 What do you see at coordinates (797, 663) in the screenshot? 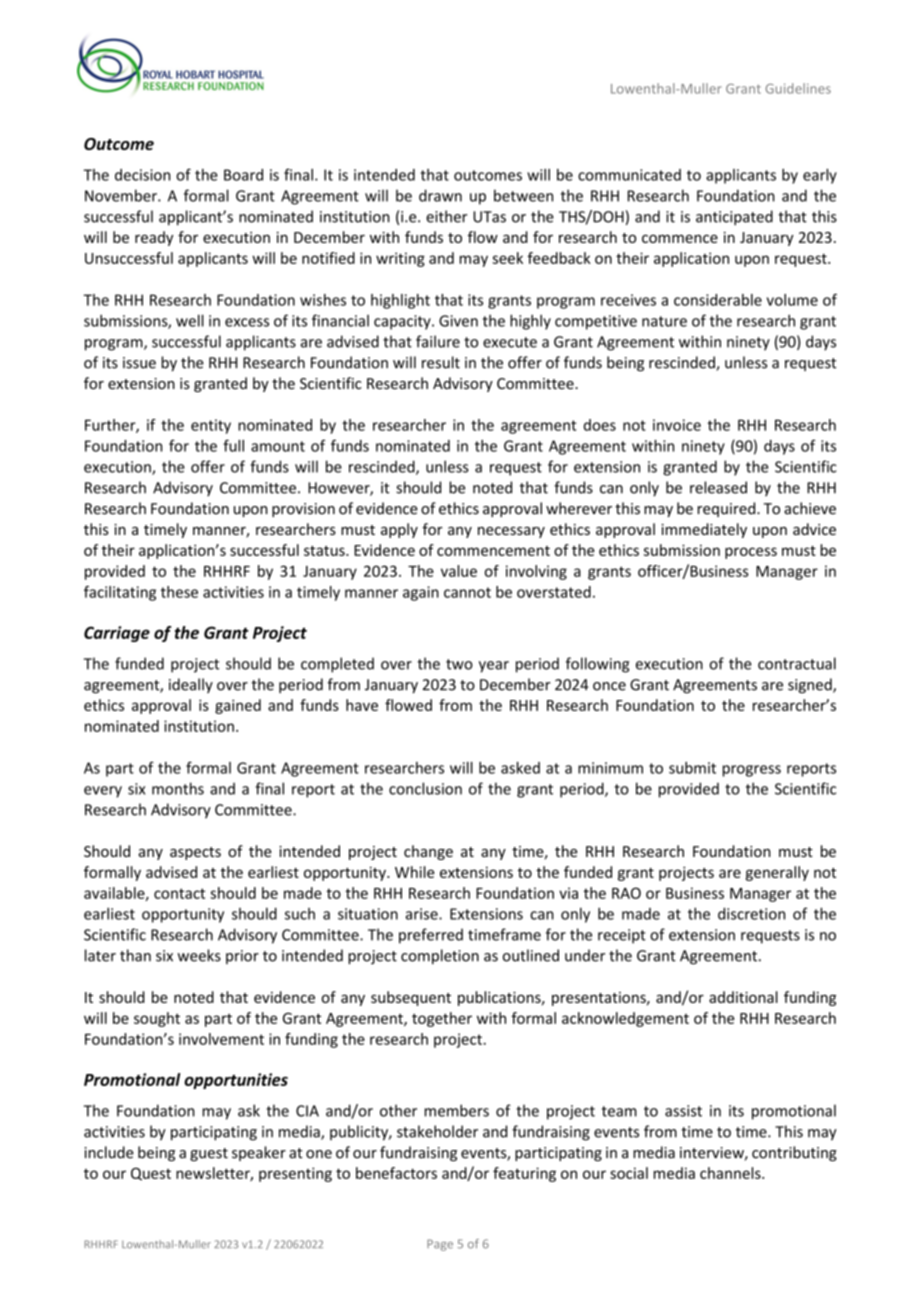
I see `contractual` at bounding box center [797, 663].
